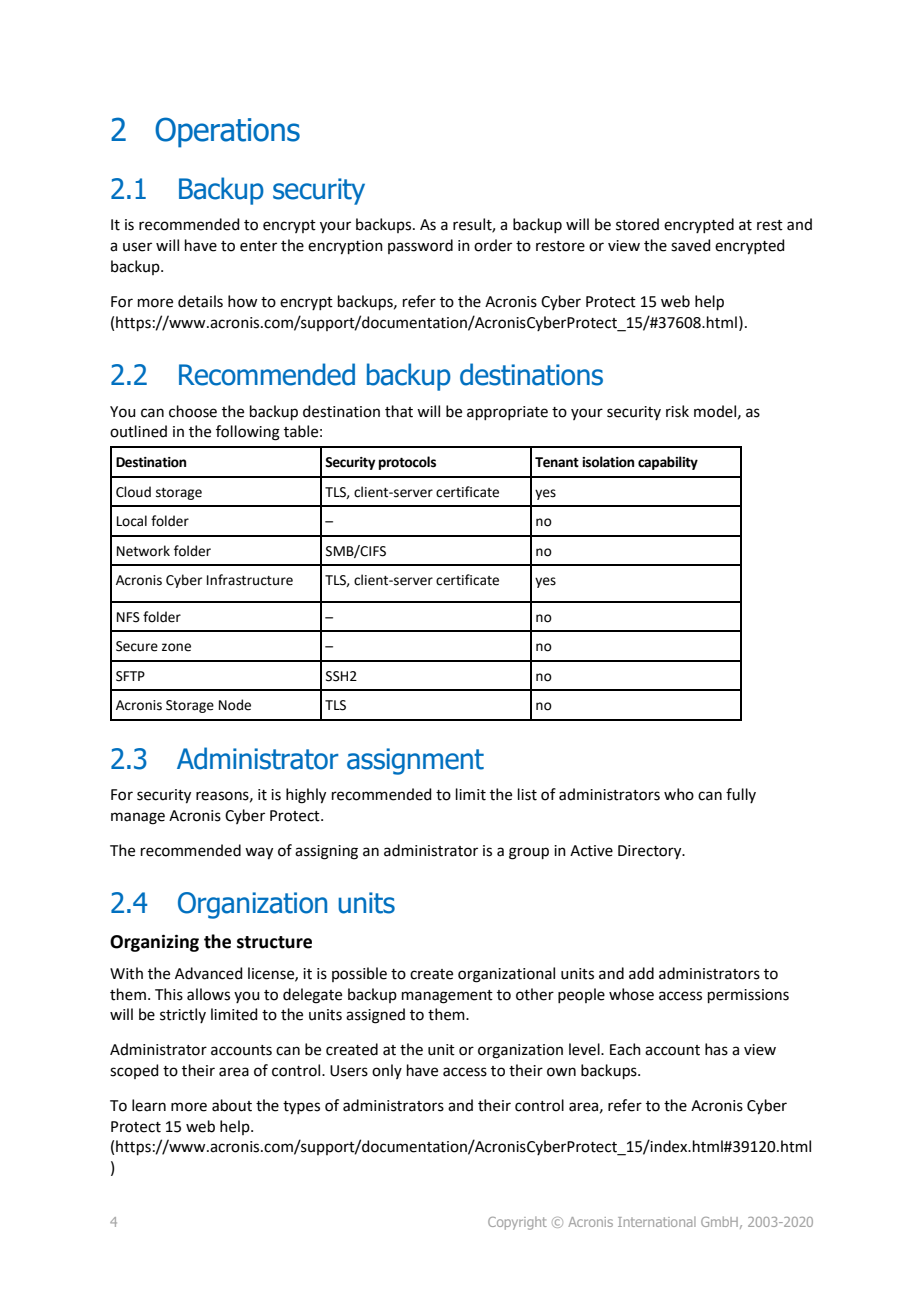 This page has height=1307, width=924. Describe the element at coordinates (232, 1105) in the page. I see `about` at that location.
